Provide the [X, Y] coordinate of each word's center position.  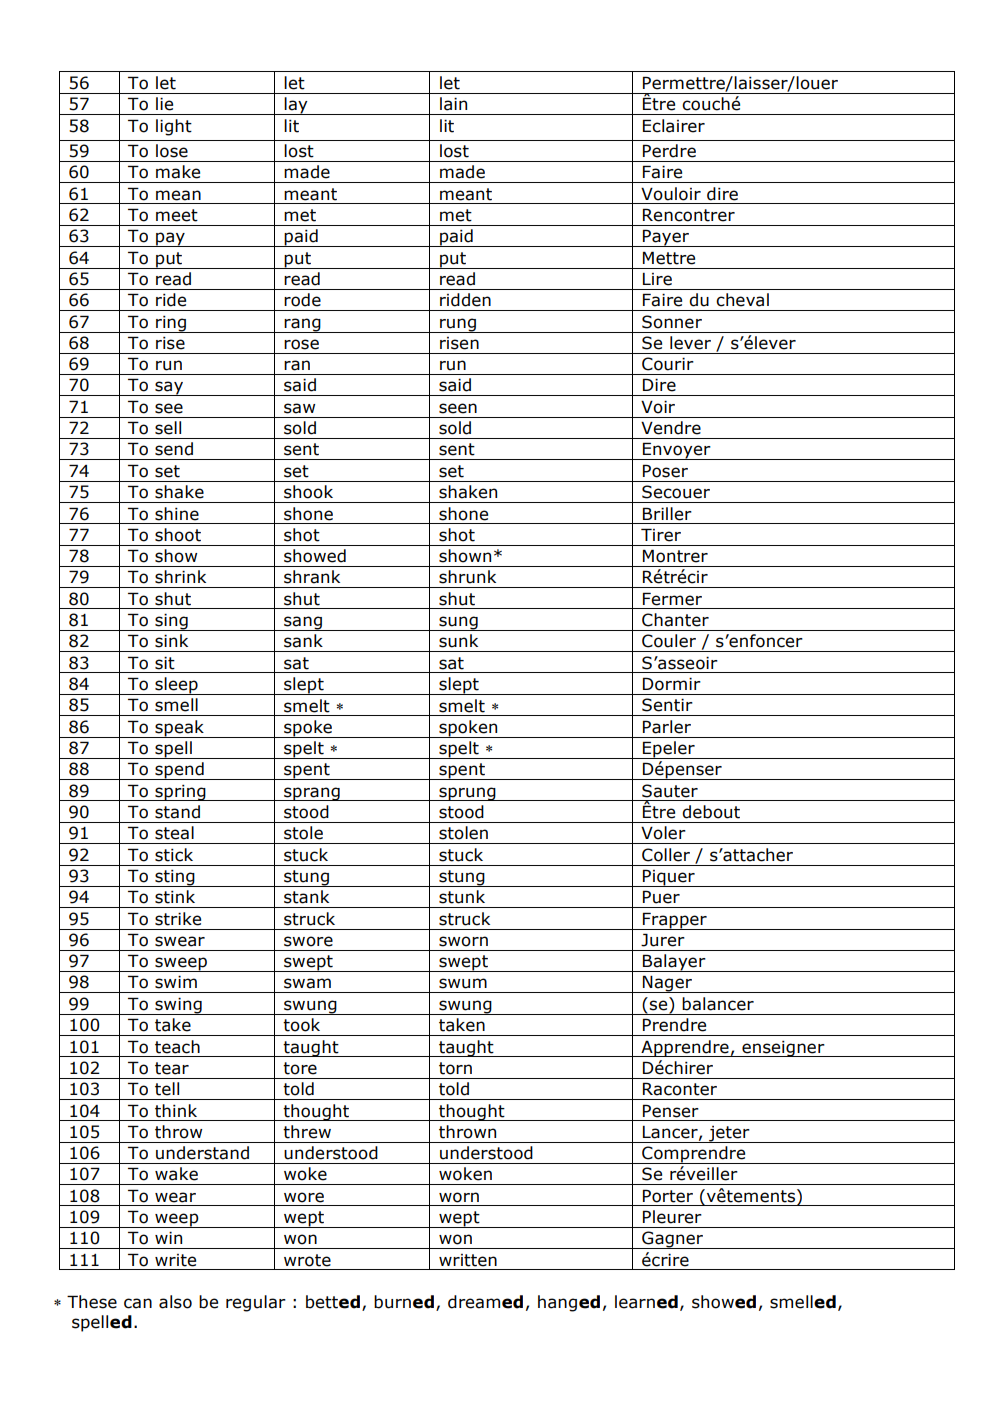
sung [458, 623]
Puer [661, 897]
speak [179, 729]
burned [404, 1302]
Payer [666, 238]
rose [301, 344]
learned [646, 1302]
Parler [667, 727]
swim [176, 982]
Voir [658, 407]
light [174, 127]
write [175, 1260]
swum [463, 983]
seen [458, 408]
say [169, 388]
